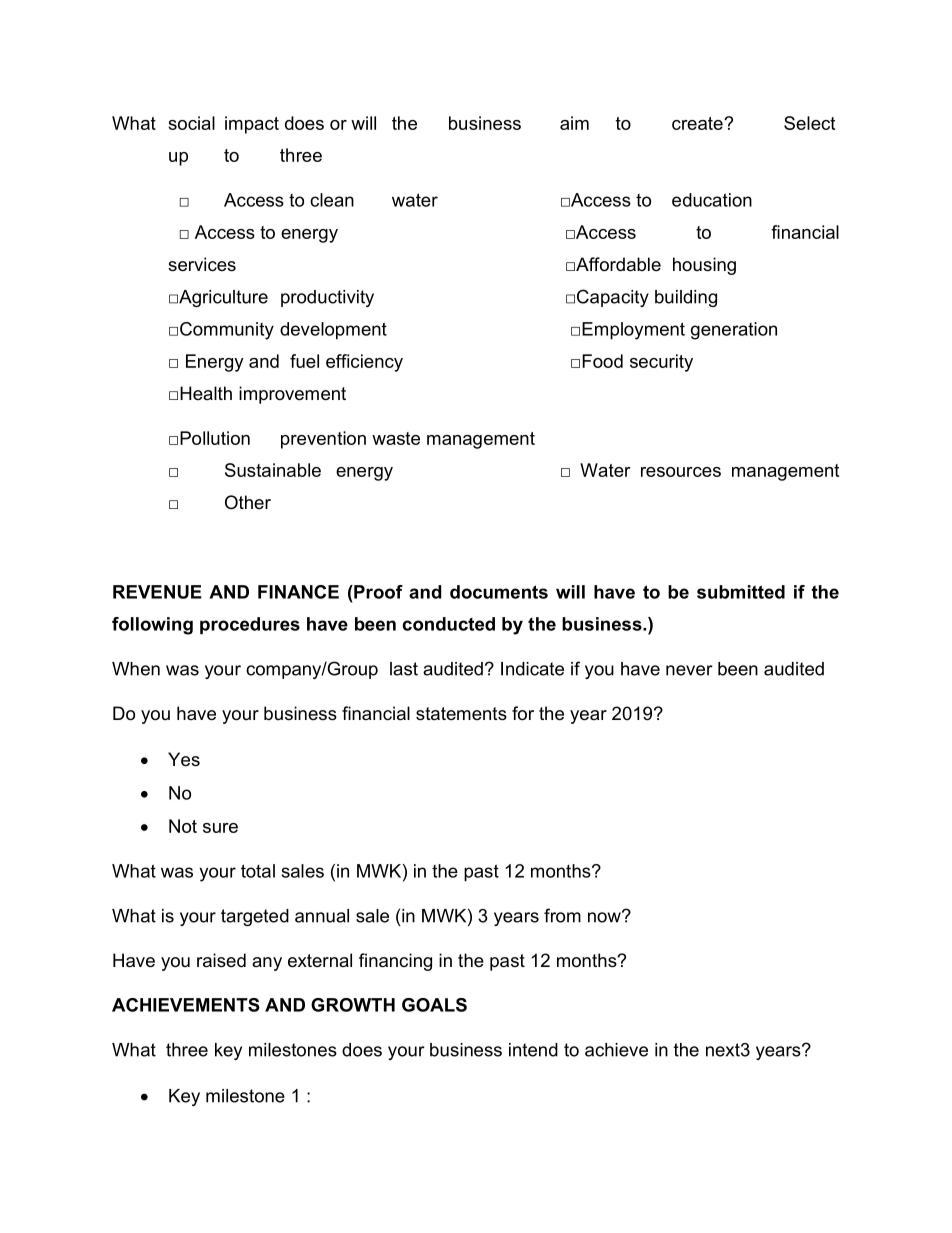 This screenshot has height=1233, width=952. What do you see at coordinates (191, 123) in the screenshot?
I see `social` at bounding box center [191, 123].
